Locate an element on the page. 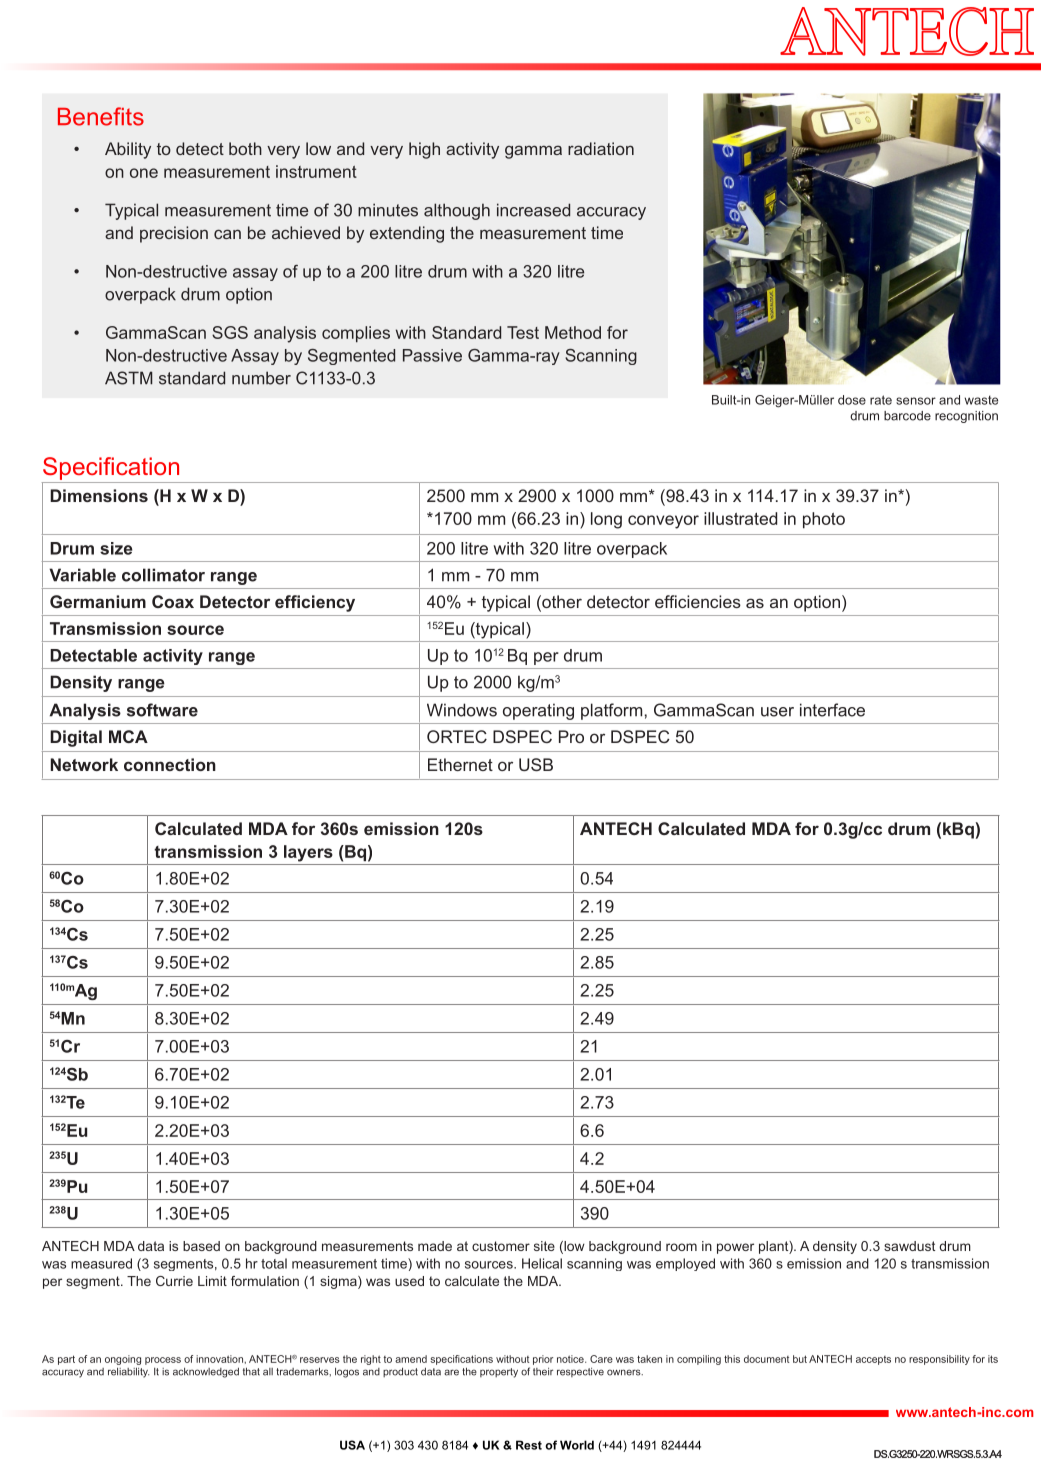  their is located at coordinates (543, 1372).
